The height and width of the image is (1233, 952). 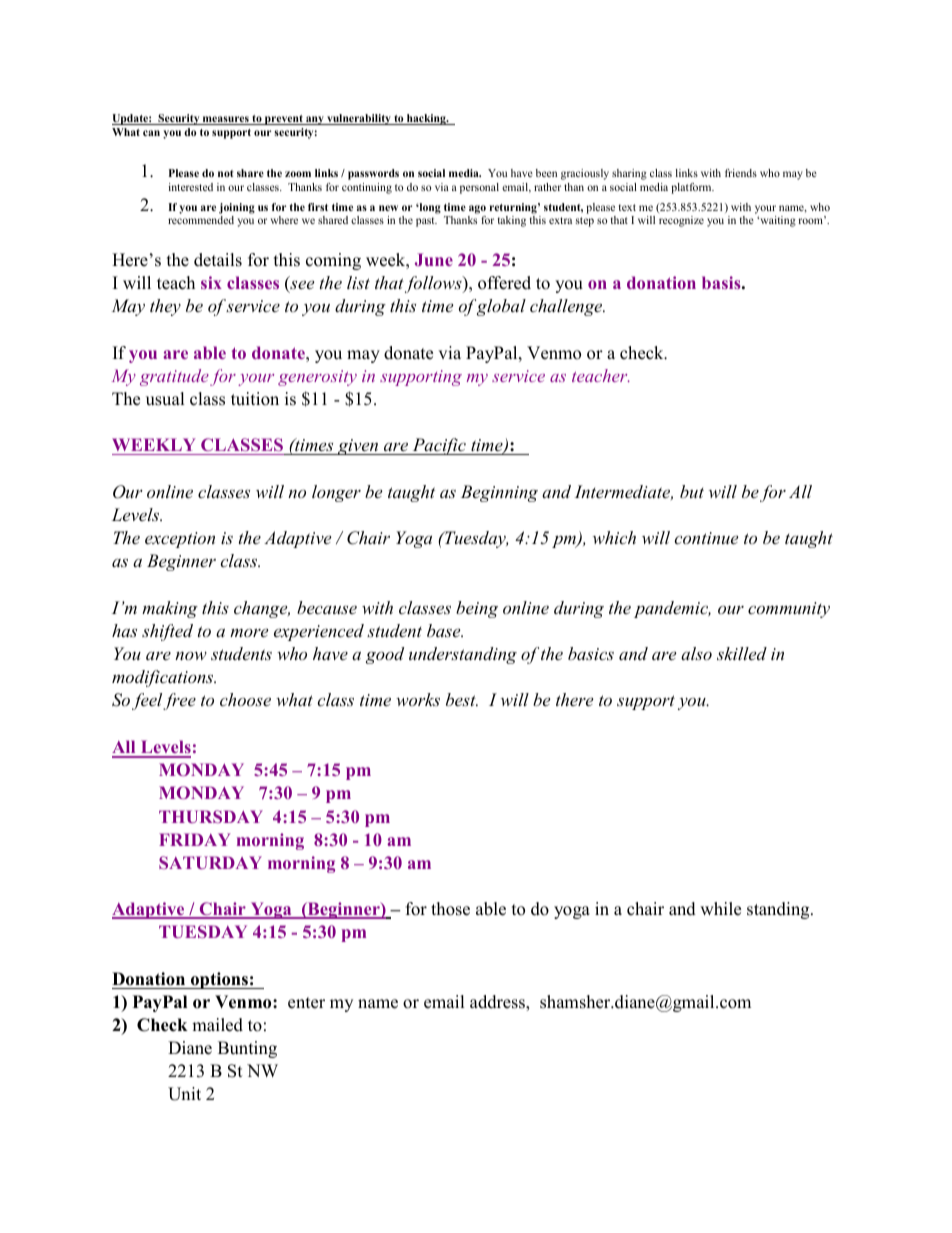 What do you see at coordinates (706, 538) in the image?
I see `continue` at bounding box center [706, 538].
